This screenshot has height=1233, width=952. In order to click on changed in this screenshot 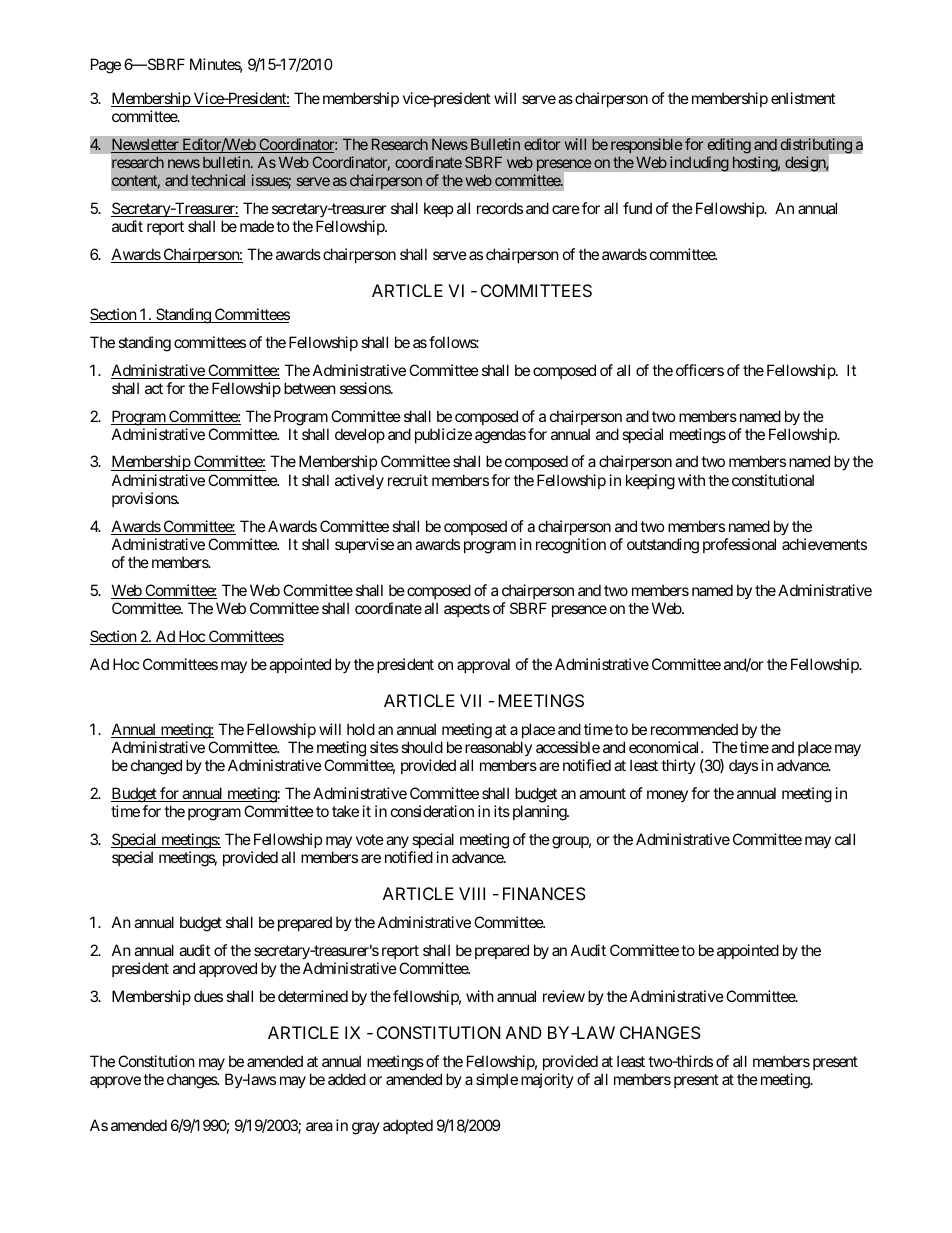, I will do `click(156, 767)`.
